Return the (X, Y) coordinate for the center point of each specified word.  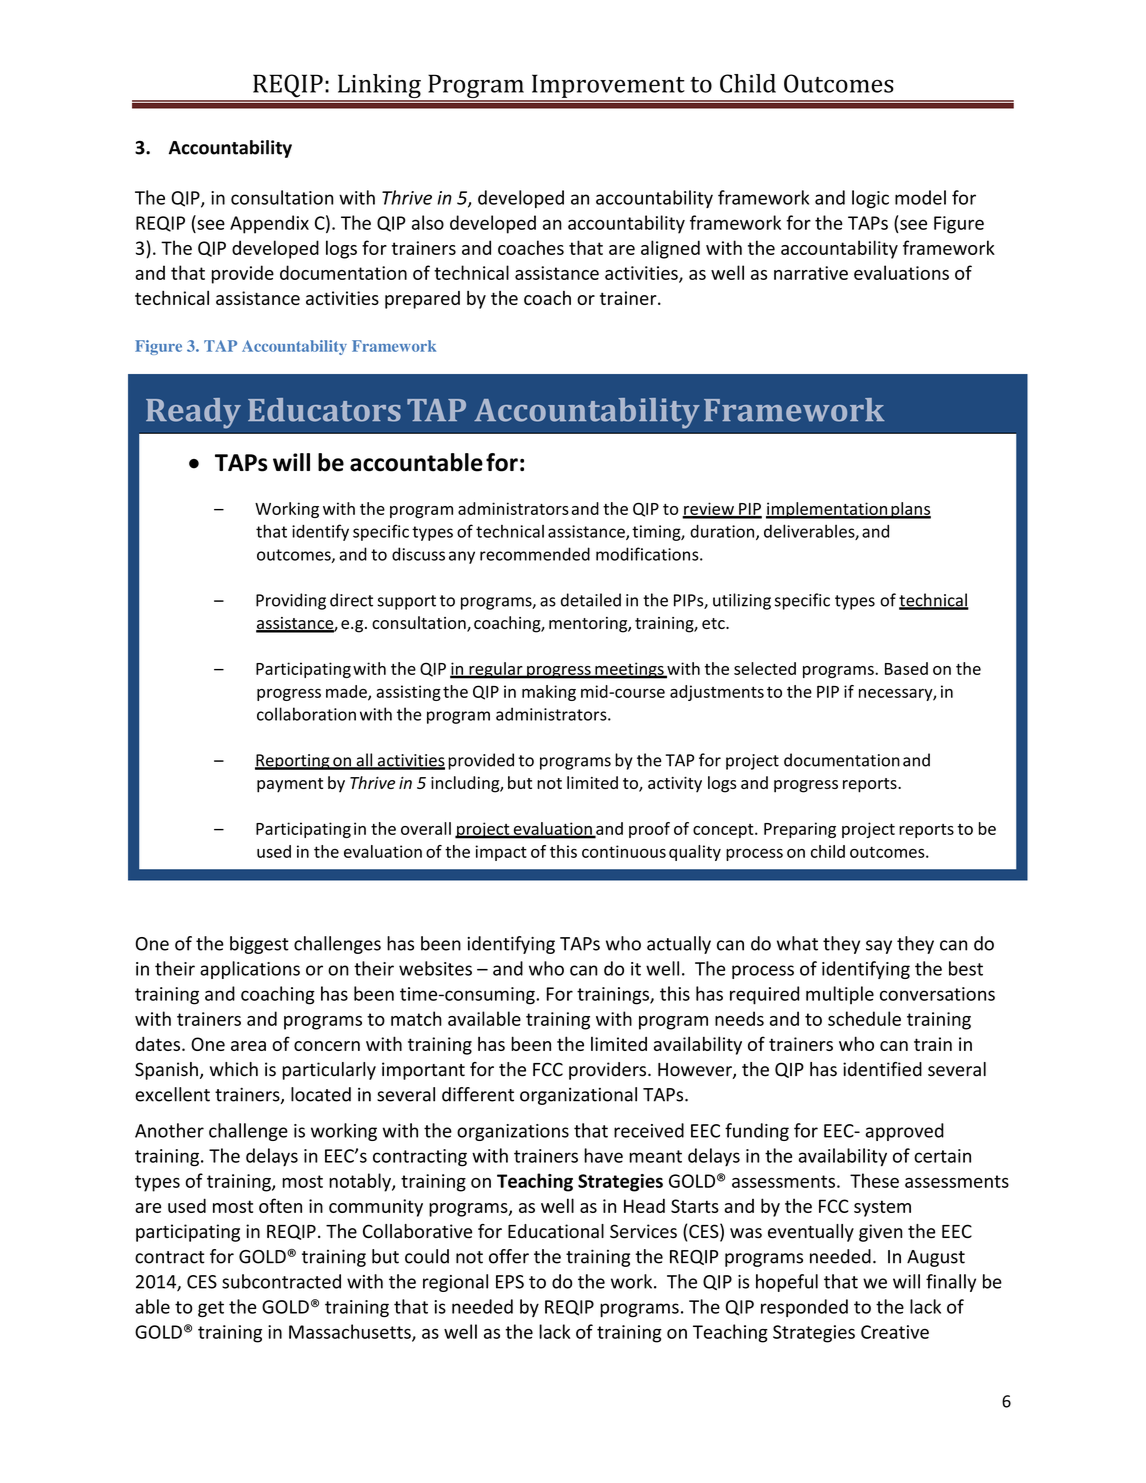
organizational (578, 1096)
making (549, 693)
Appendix (269, 224)
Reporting (293, 762)
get (211, 1309)
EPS (510, 1282)
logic (870, 199)
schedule (864, 1018)
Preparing (800, 830)
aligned (670, 249)
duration (723, 532)
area (248, 1046)
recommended (535, 554)
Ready (193, 413)
